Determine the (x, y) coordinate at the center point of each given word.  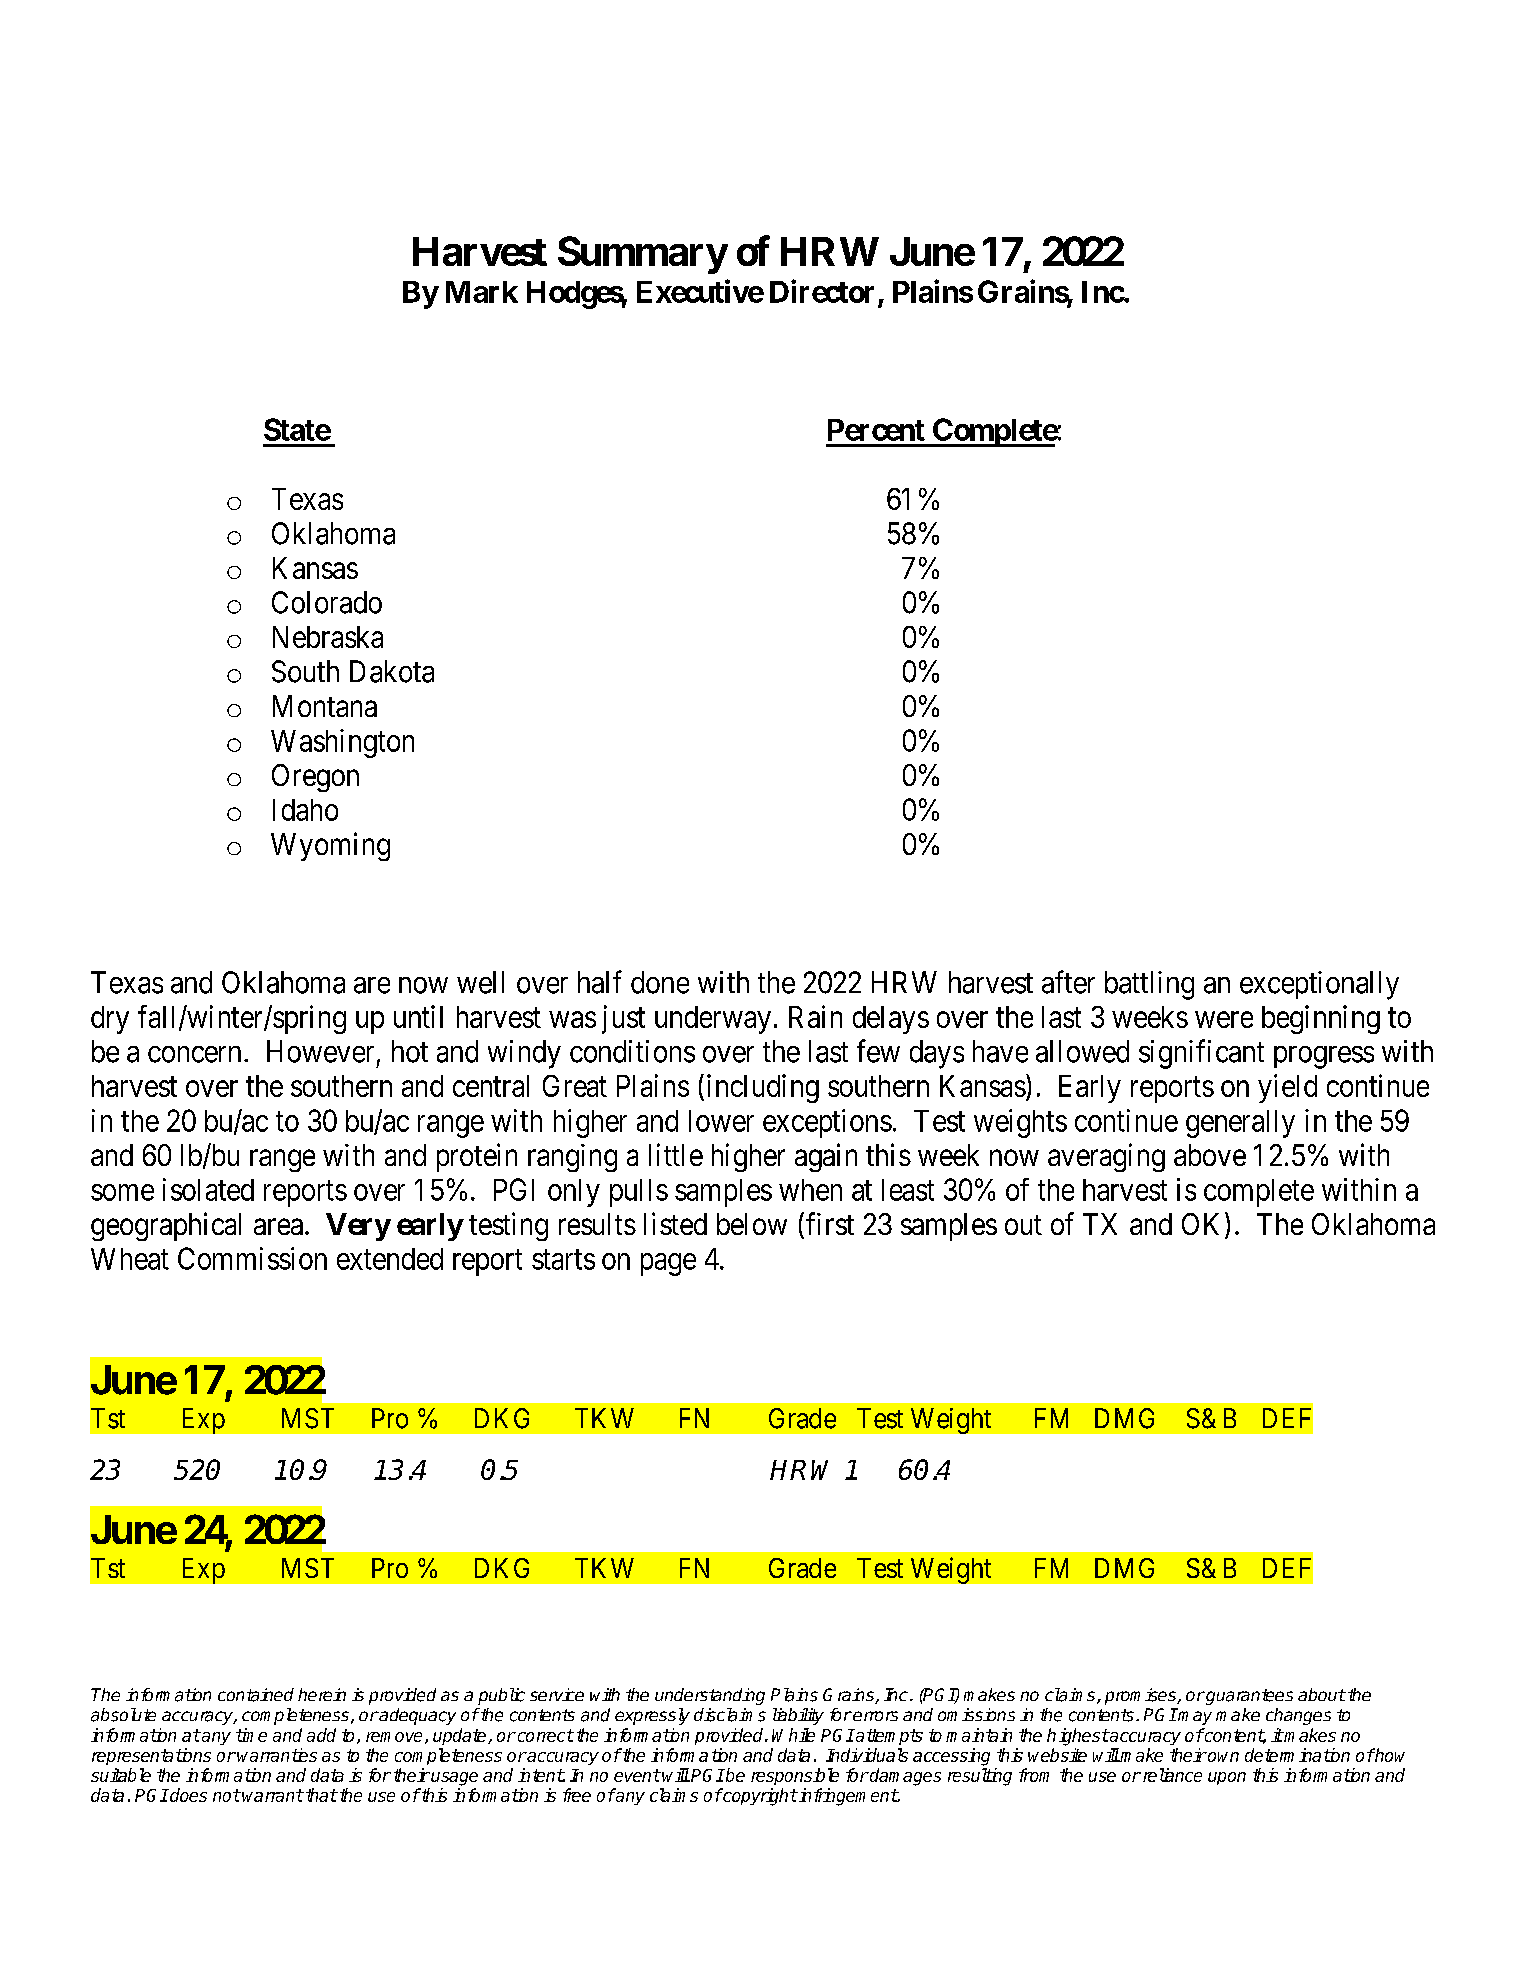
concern (194, 1054)
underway (713, 1020)
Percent (876, 430)
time (251, 1735)
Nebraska (328, 637)
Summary (642, 255)
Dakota (392, 671)
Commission (252, 1258)
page (668, 1264)
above (1210, 1155)
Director (822, 291)
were (1224, 1020)
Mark (482, 292)
